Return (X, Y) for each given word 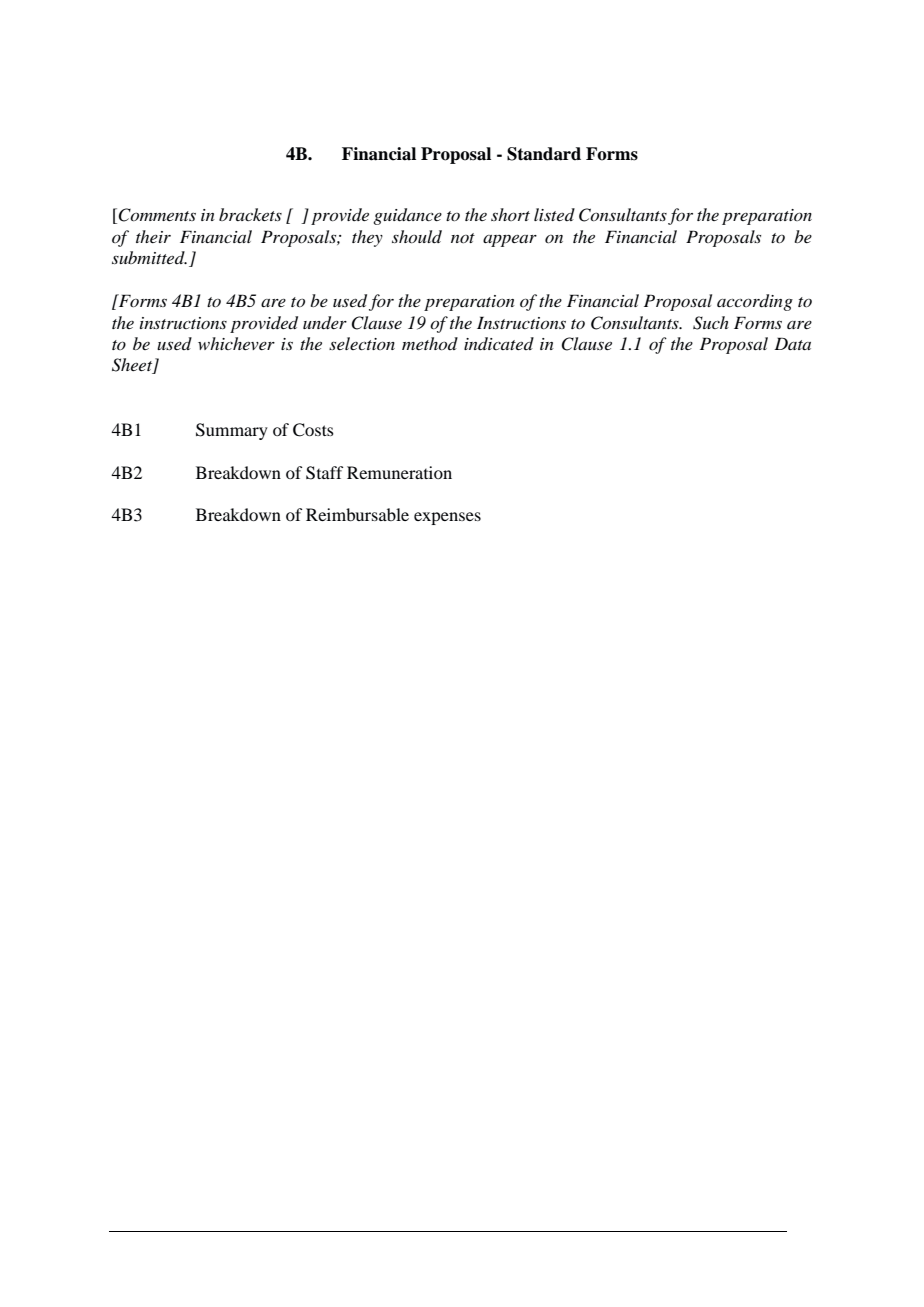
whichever (236, 343)
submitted (149, 257)
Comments (157, 215)
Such (711, 323)
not (463, 238)
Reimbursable (357, 514)
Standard (544, 154)
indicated (499, 344)
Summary (232, 431)
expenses (447, 518)
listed (554, 214)
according (755, 302)
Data (792, 343)
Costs (313, 430)
